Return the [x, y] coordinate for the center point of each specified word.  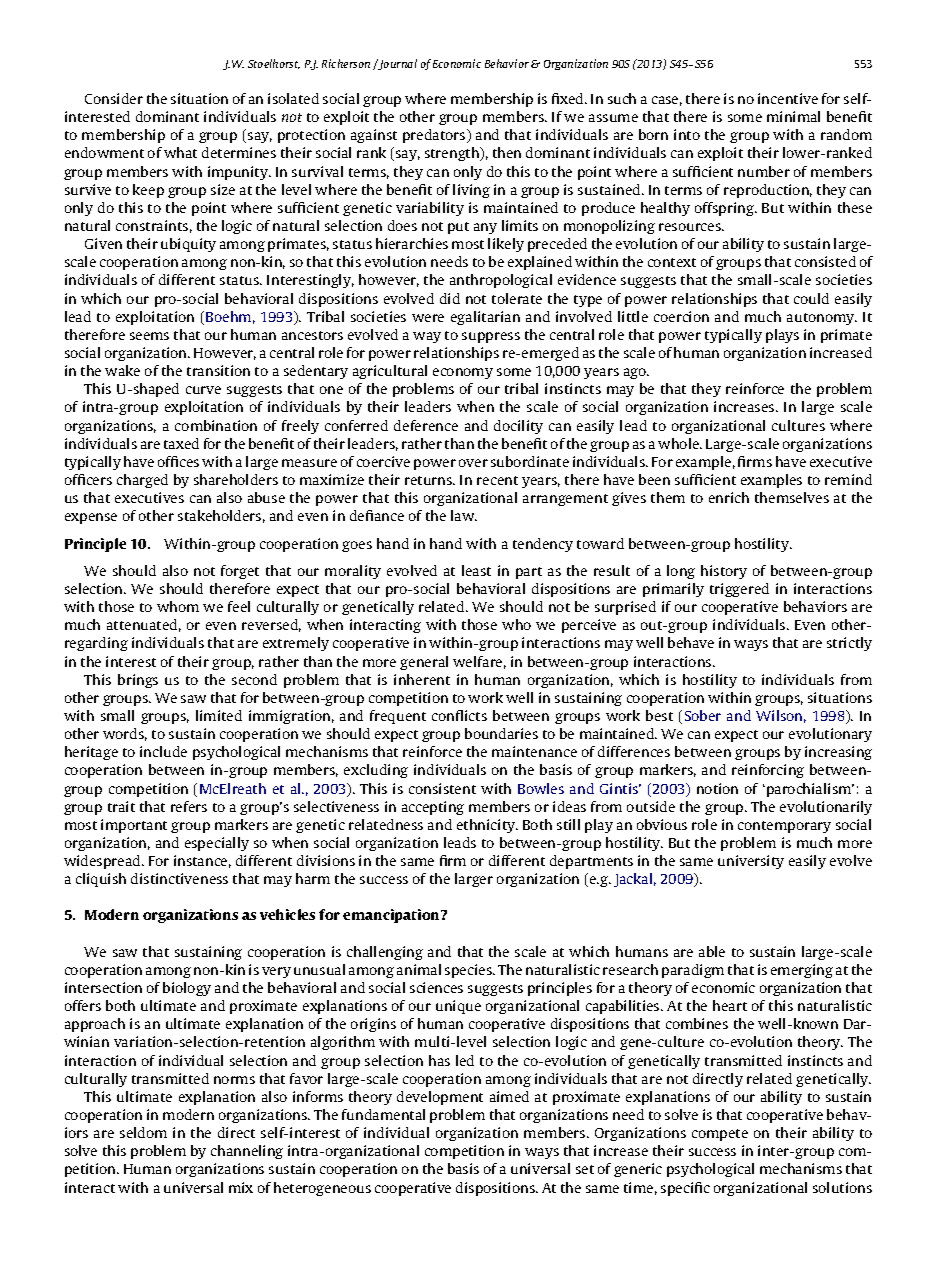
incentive [788, 98]
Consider [114, 98]
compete [720, 1135]
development [440, 1098]
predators [435, 136]
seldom [143, 1132]
